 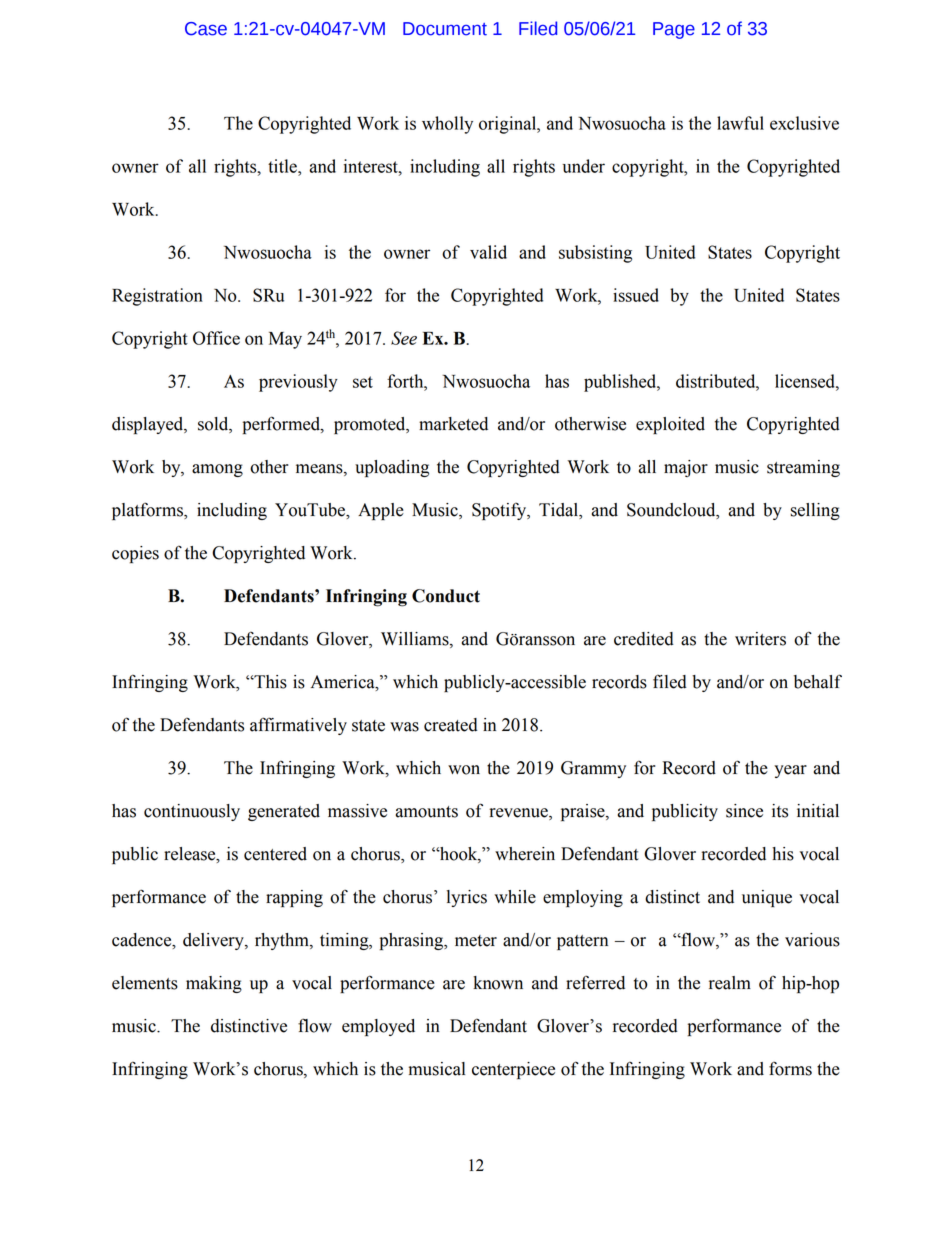 I want to click on Document, so click(x=445, y=29).
